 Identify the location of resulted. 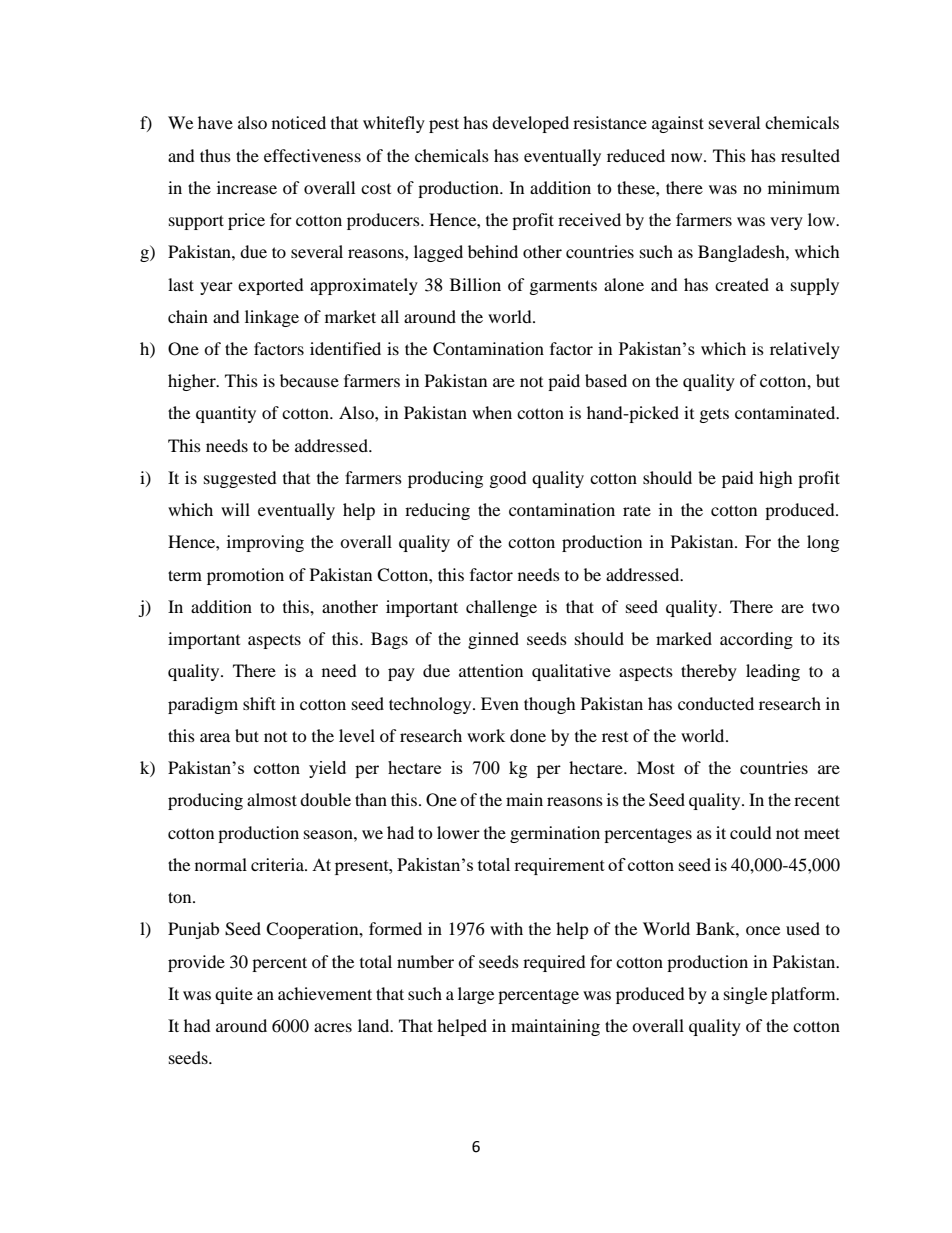
(810, 155).
